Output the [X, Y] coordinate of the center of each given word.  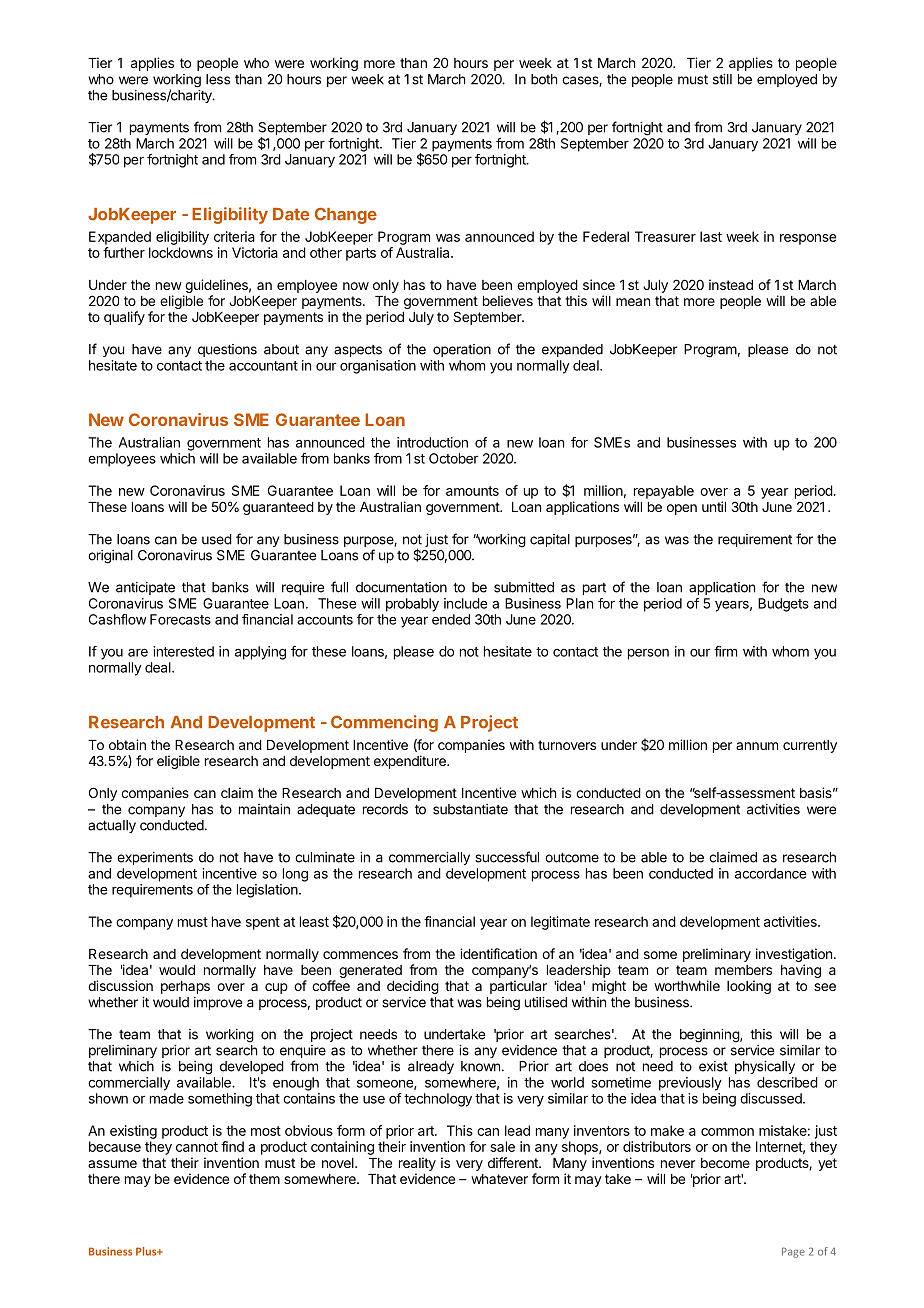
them [264, 1179]
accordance [770, 873]
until [714, 506]
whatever [499, 1179]
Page [793, 1252]
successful [507, 857]
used [217, 539]
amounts [472, 491]
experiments [155, 858]
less [218, 79]
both [544, 79]
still [722, 79]
